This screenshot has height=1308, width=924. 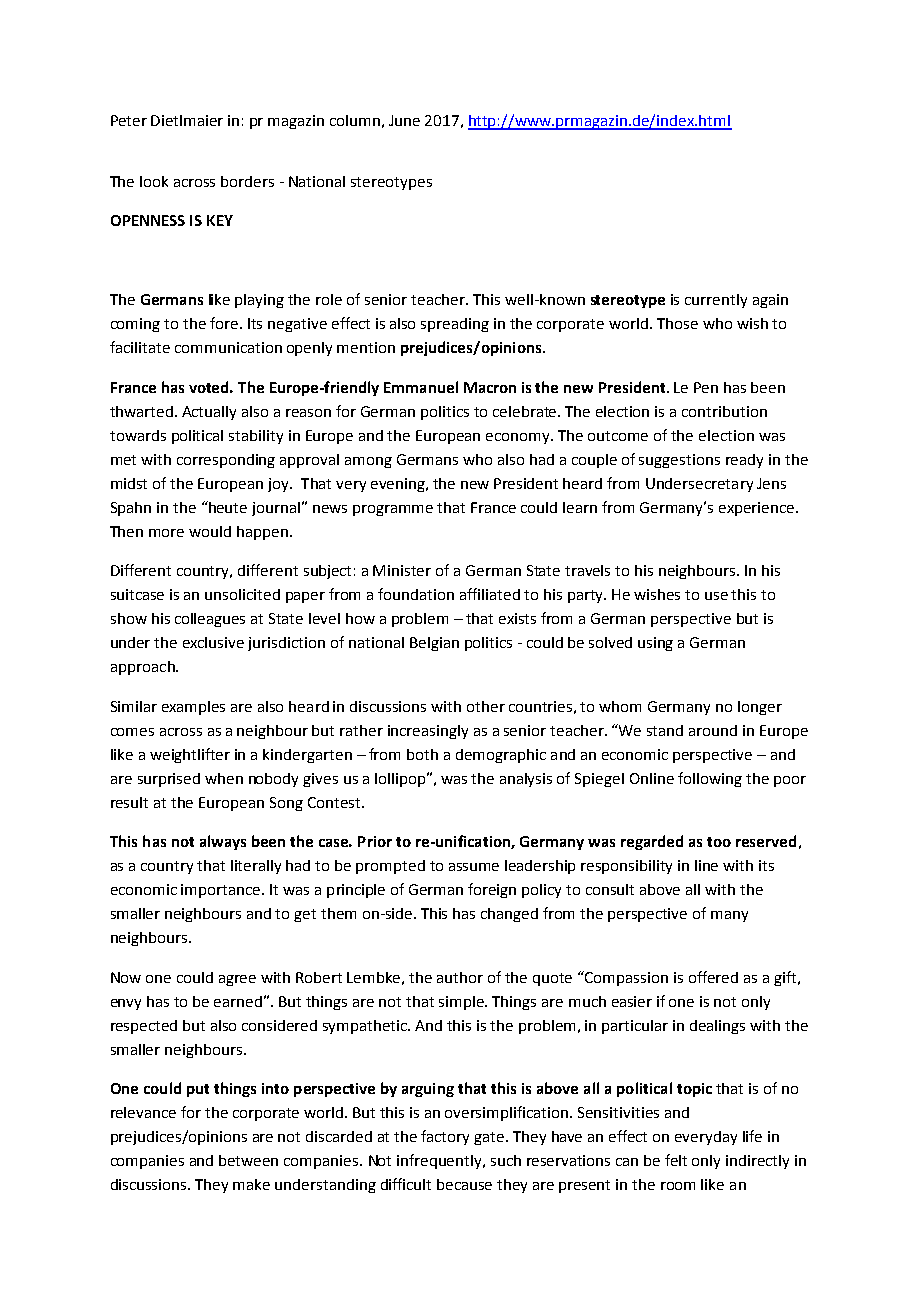 I want to click on contribution, so click(x=724, y=411).
